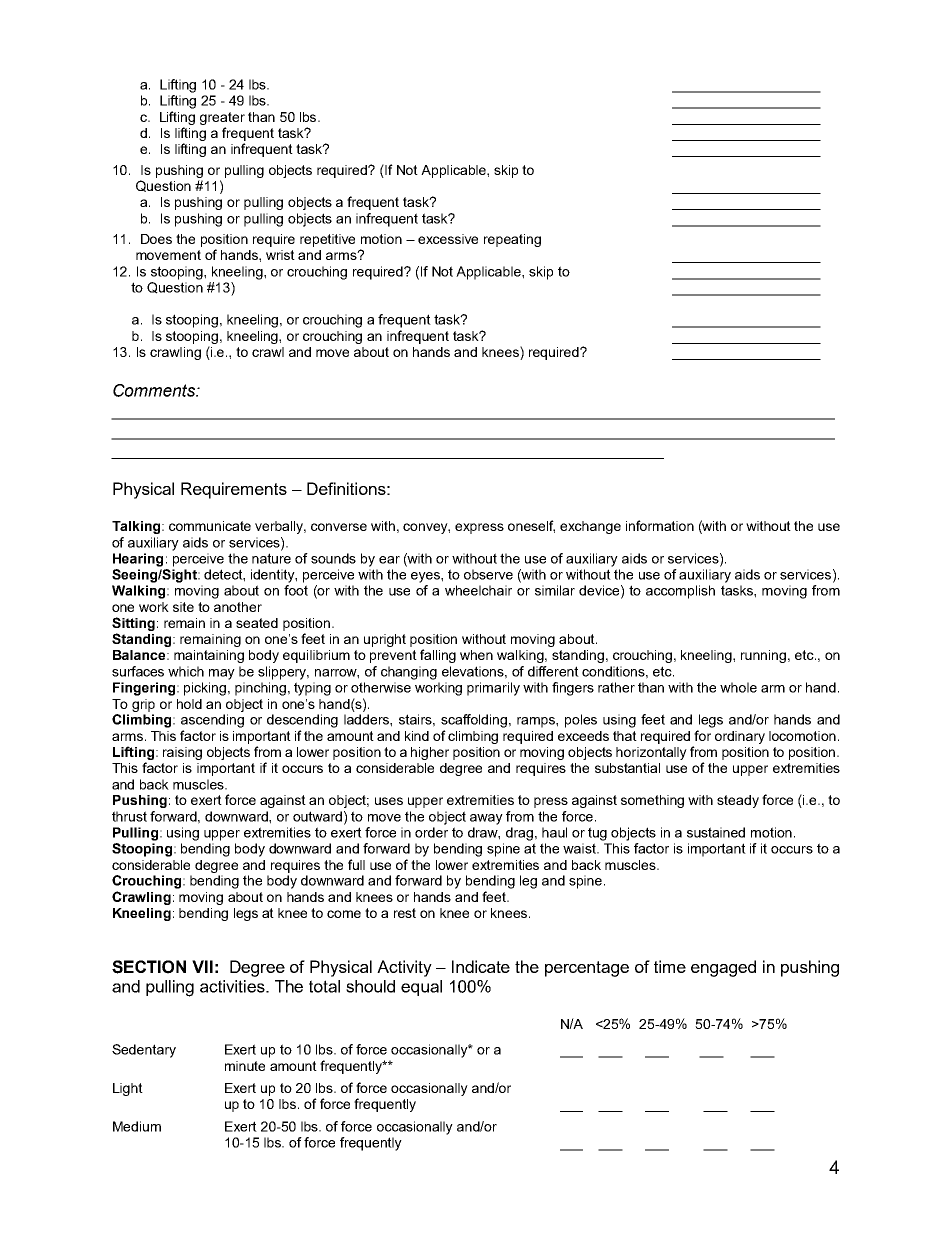 This document has height=1233, width=952. Describe the element at coordinates (421, 988) in the document. I see `equal` at that location.
